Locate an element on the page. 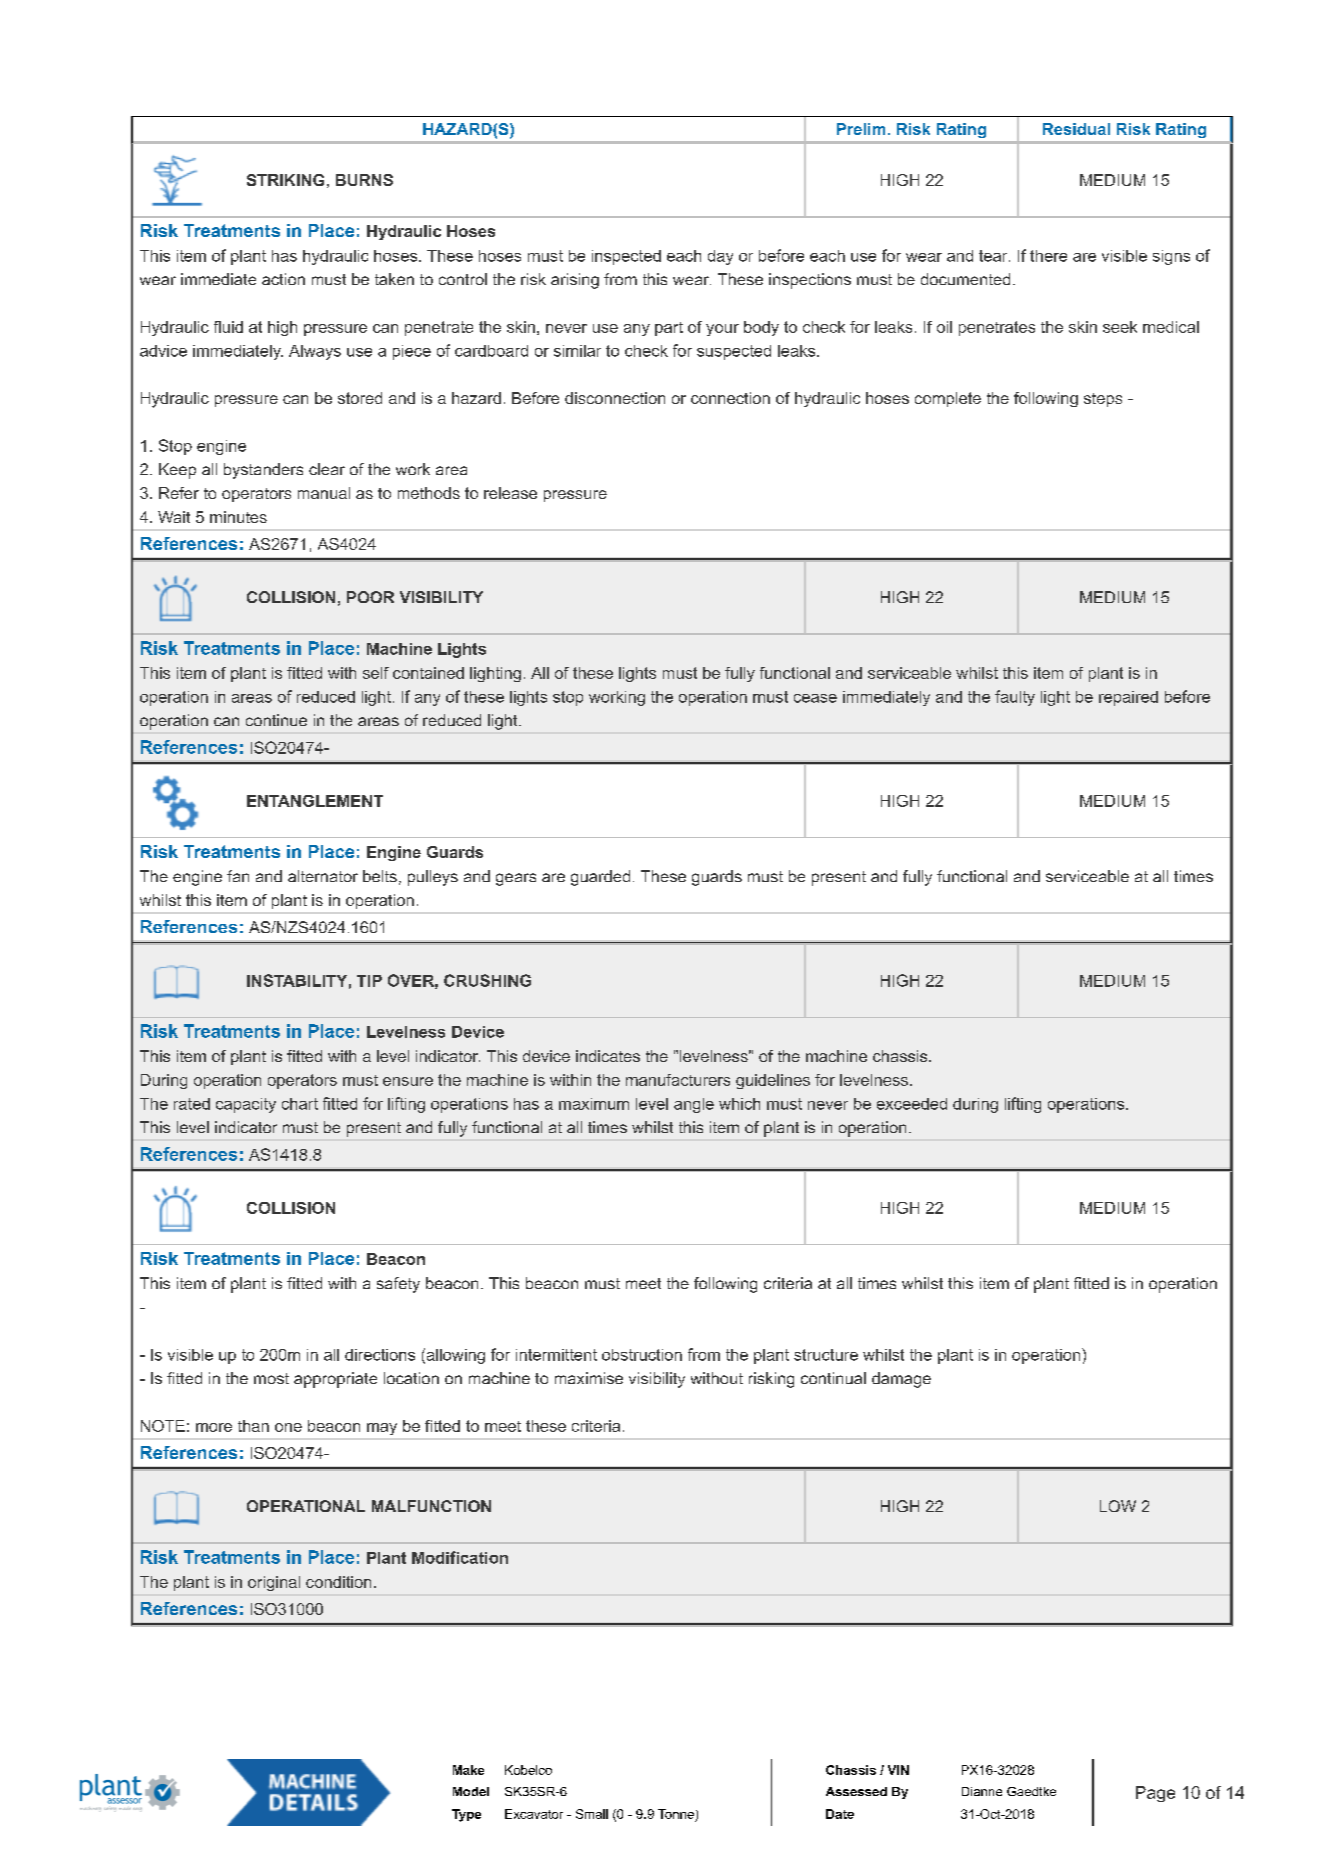 This document has height=1868, width=1320. exceeded is located at coordinates (912, 1104).
